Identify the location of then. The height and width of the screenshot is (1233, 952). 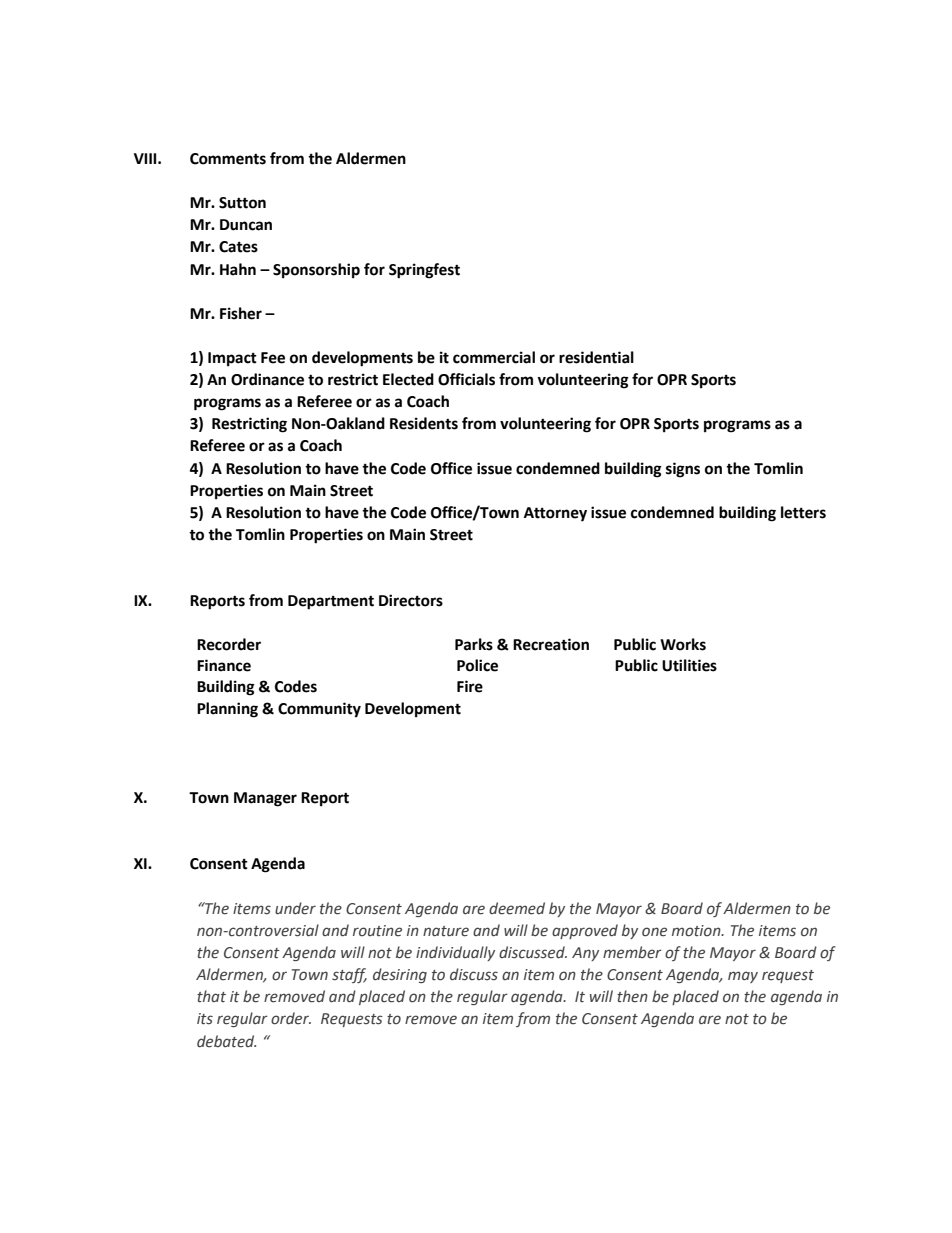
(632, 996).
